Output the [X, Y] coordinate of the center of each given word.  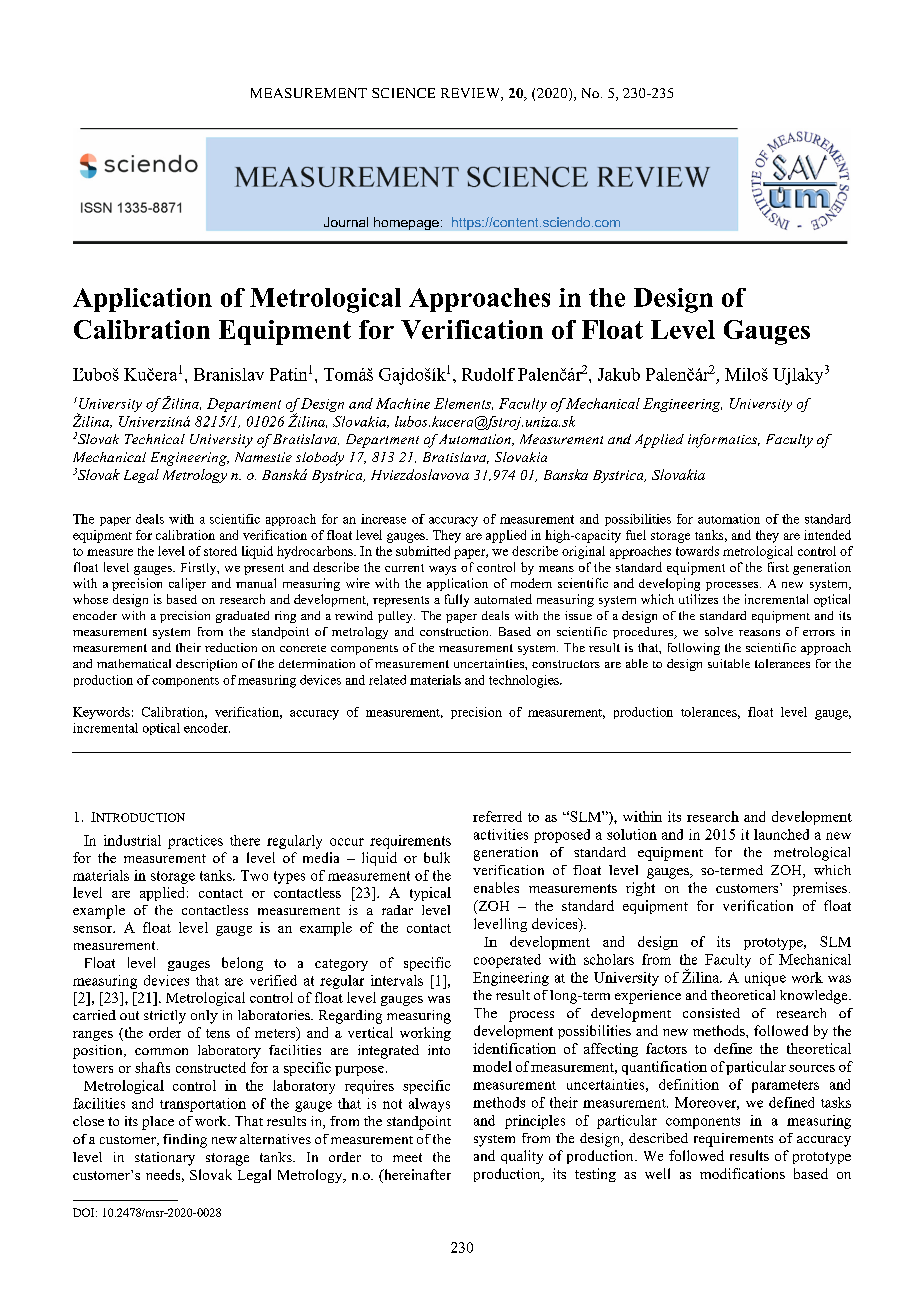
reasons [759, 633]
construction [455, 631]
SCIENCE [403, 93]
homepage [406, 223]
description [206, 665]
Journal [346, 222]
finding [185, 1141]
